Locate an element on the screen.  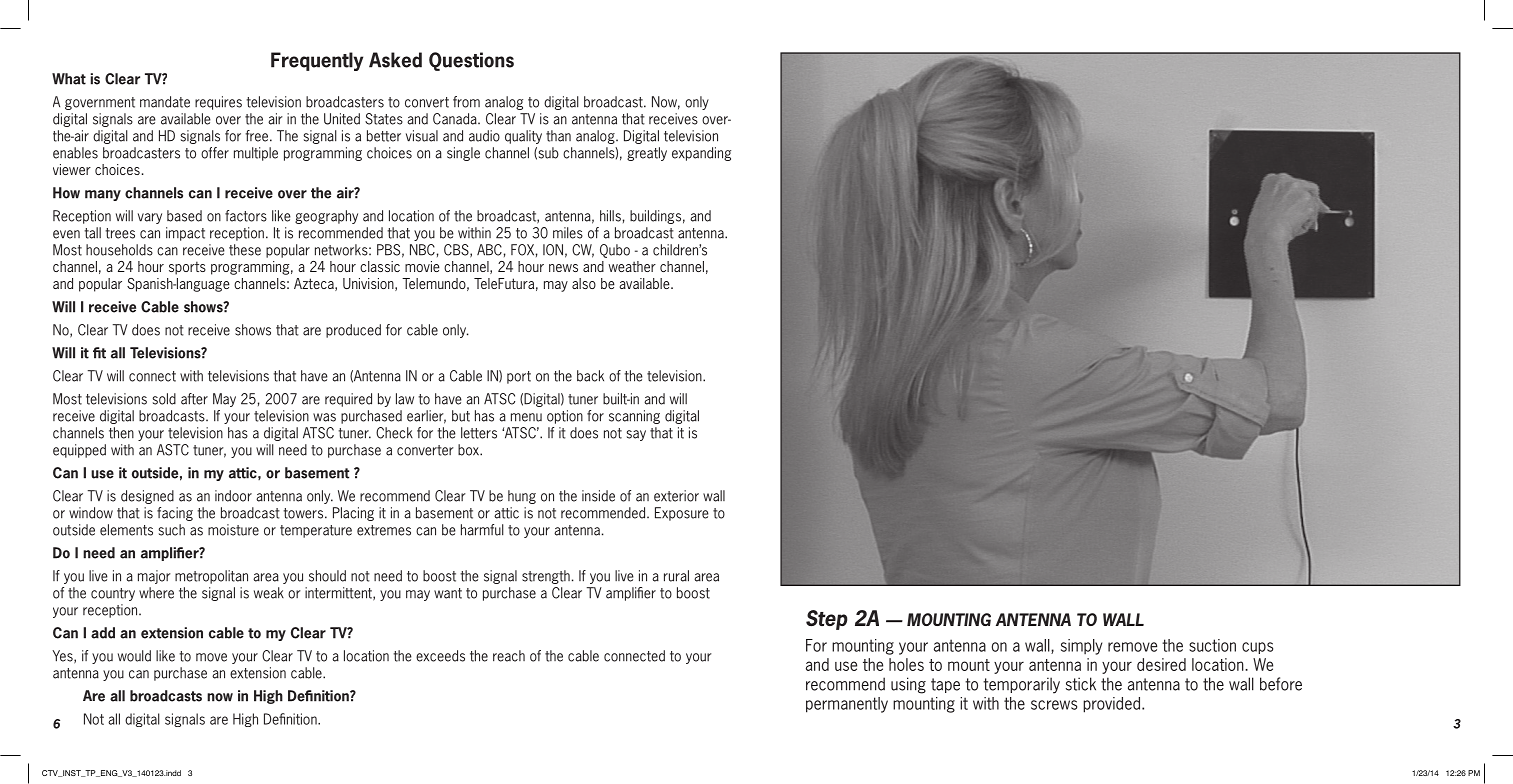
these is located at coordinates (245, 250).
